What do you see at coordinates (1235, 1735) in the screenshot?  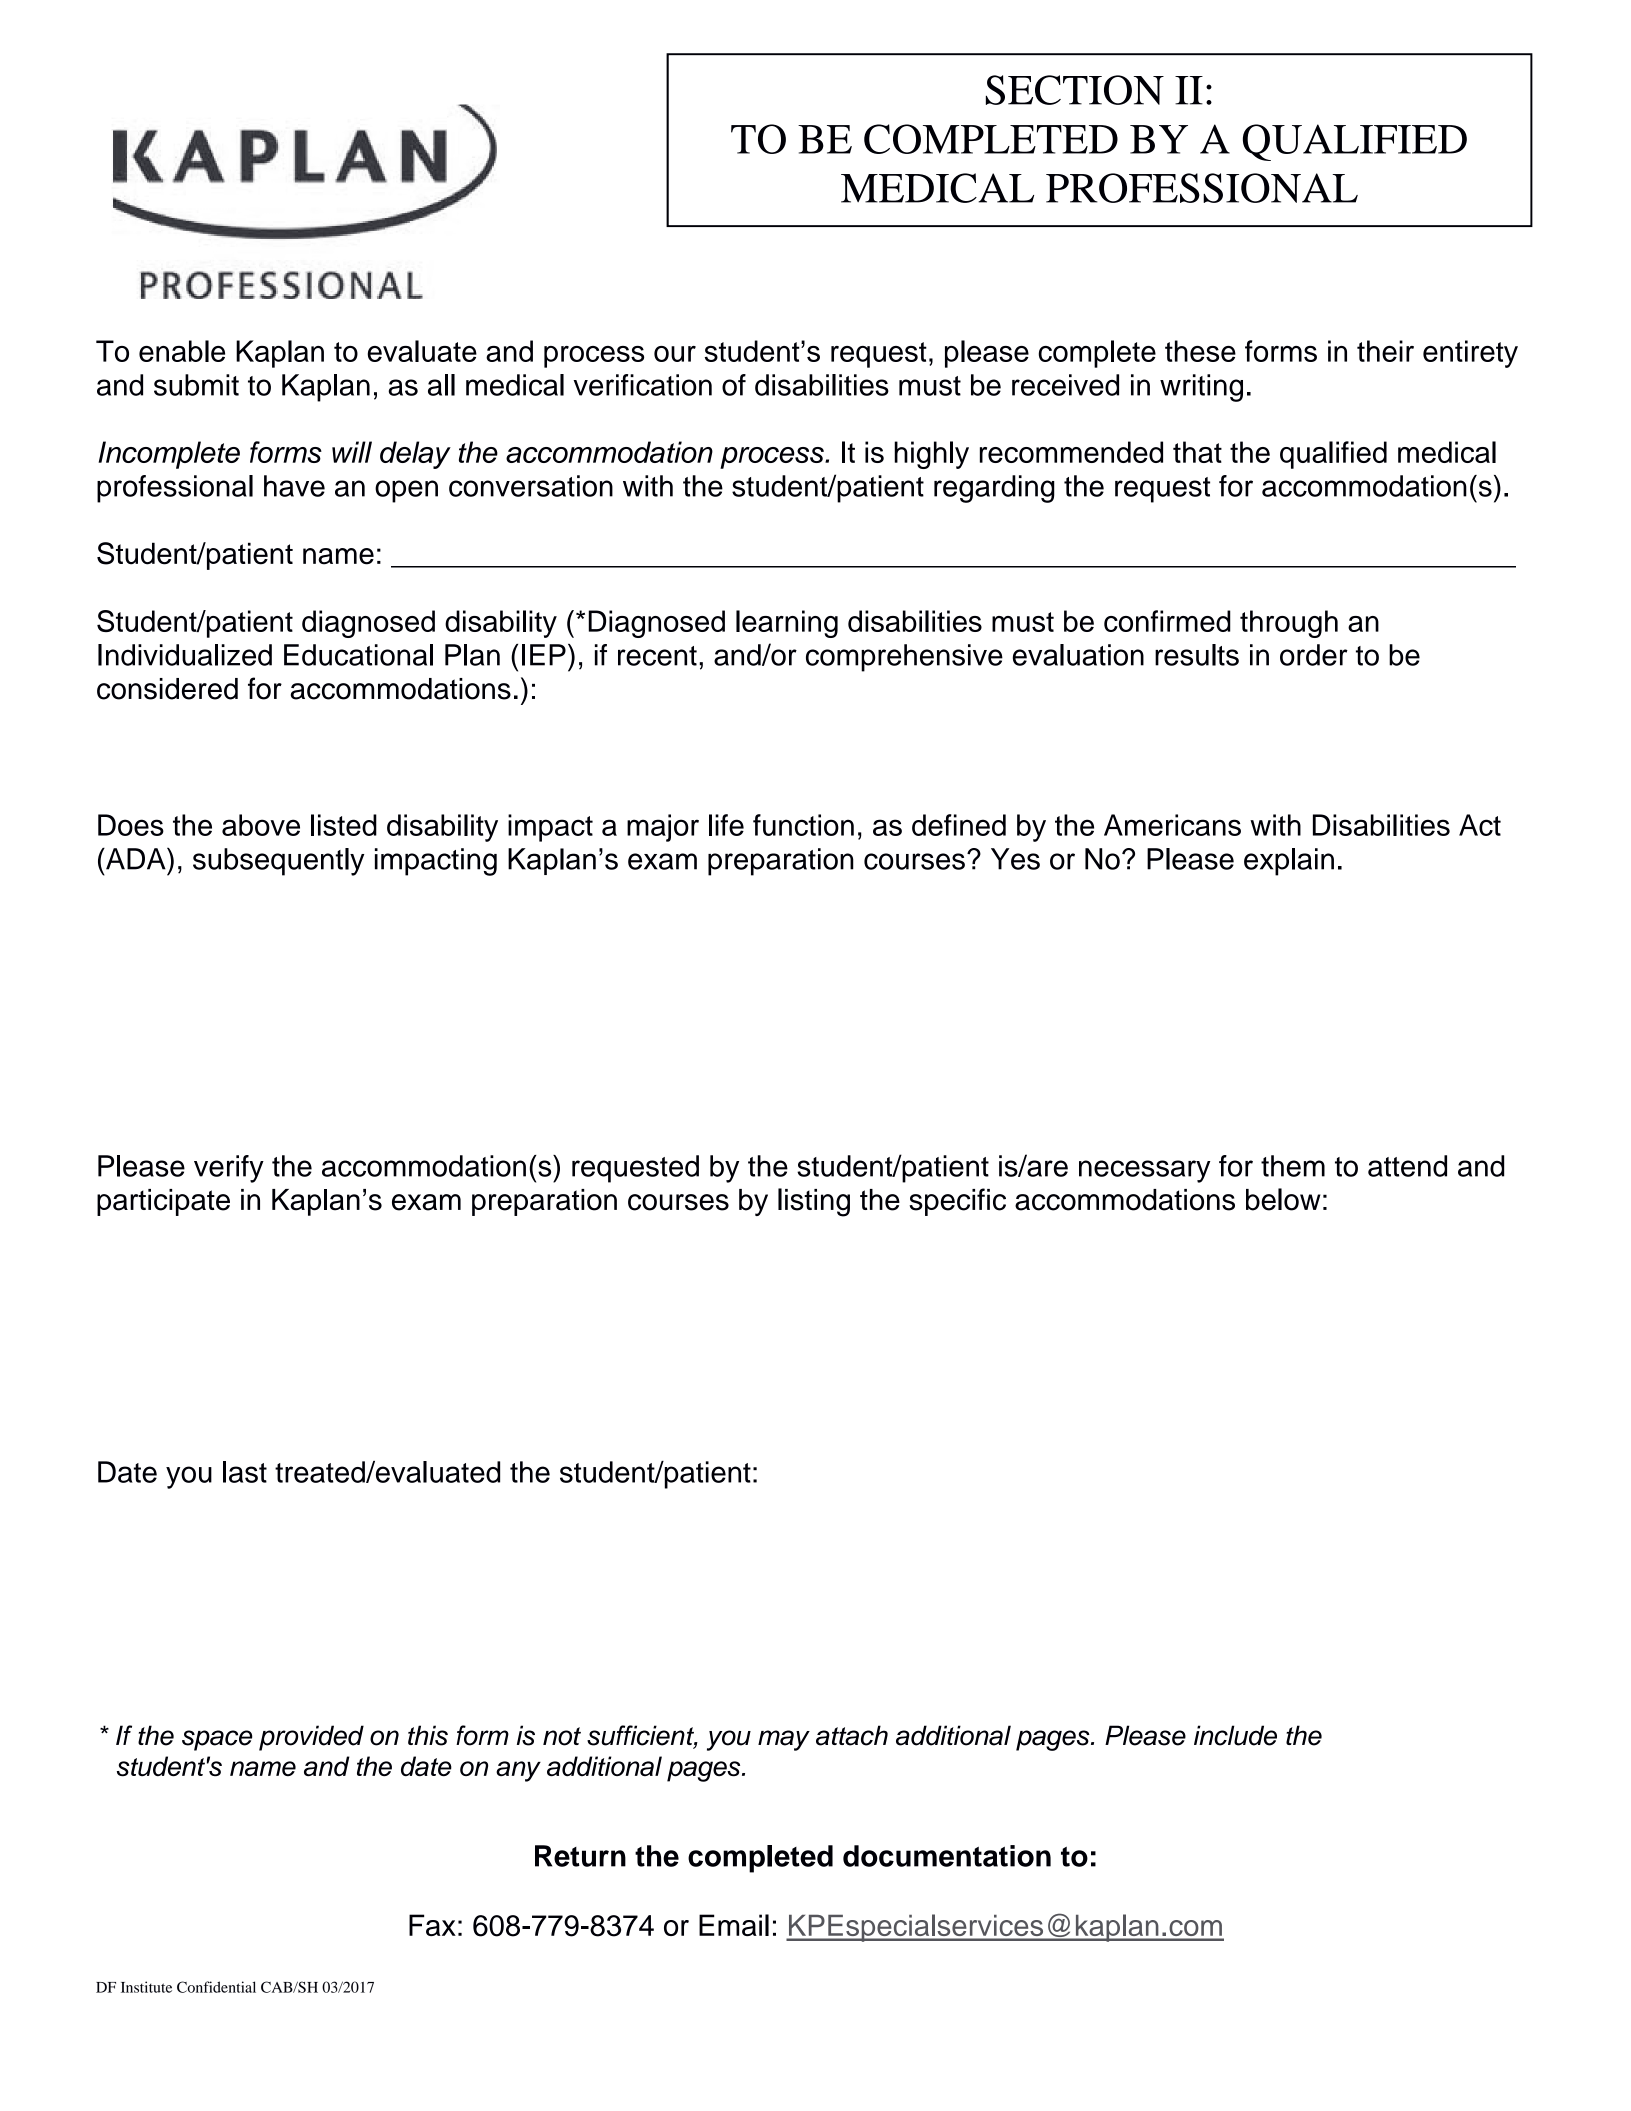 I see `include` at bounding box center [1235, 1735].
